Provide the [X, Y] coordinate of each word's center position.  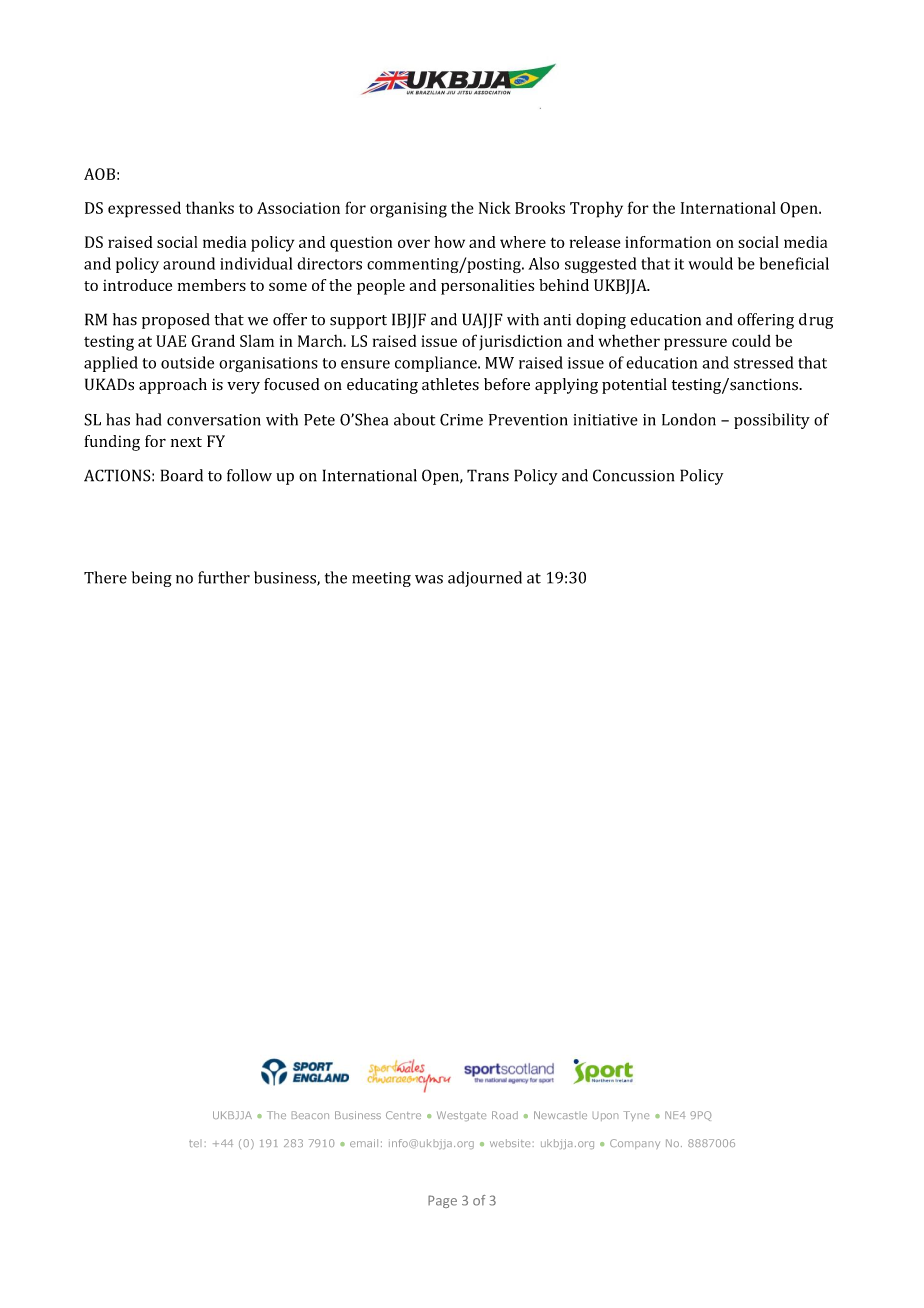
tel [194, 1143]
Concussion [633, 475]
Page [442, 1201]
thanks [210, 207]
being [152, 579]
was [429, 579]
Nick [495, 207]
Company [635, 1144]
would [710, 263]
